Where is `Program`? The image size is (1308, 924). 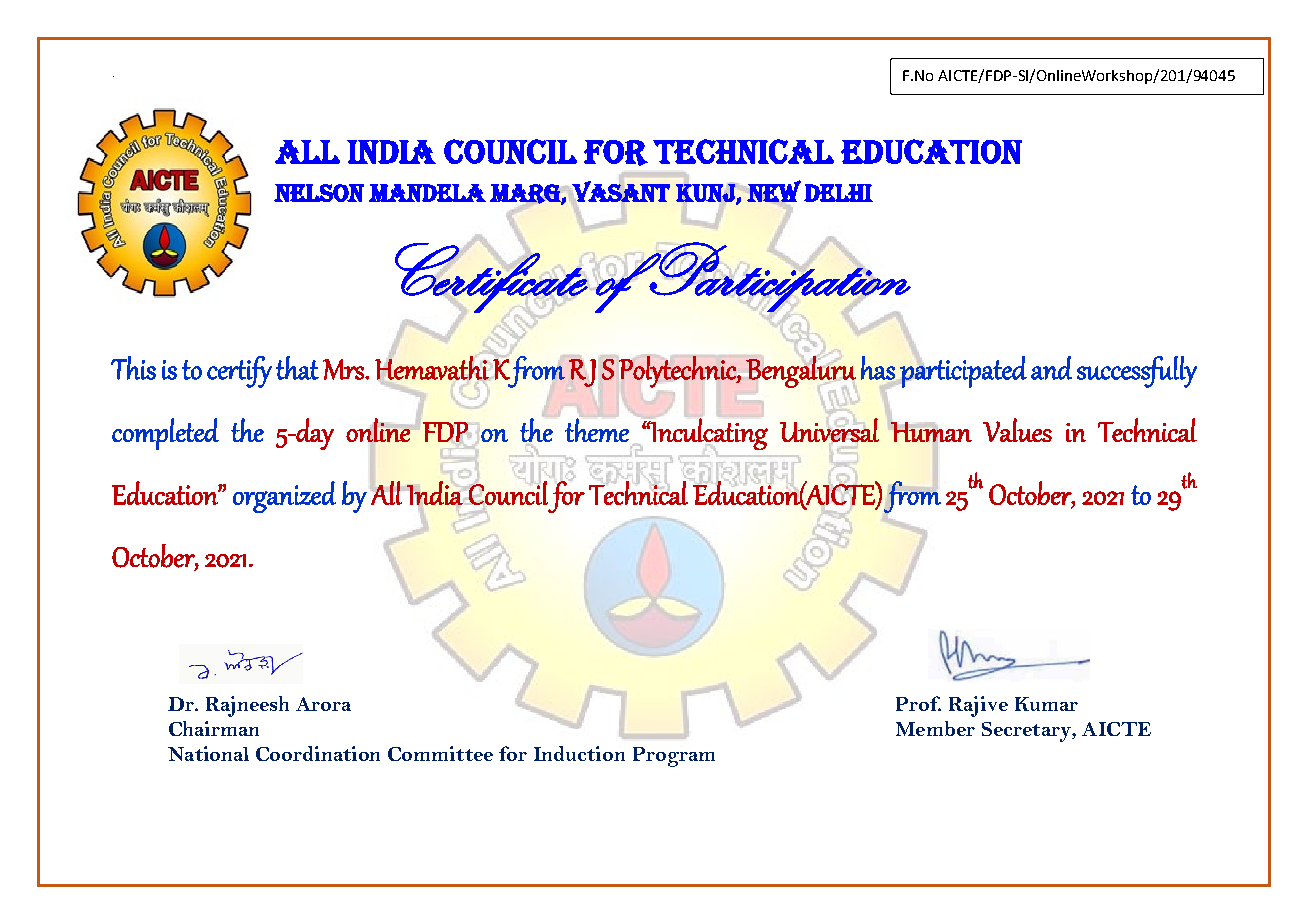 Program is located at coordinates (674, 757).
